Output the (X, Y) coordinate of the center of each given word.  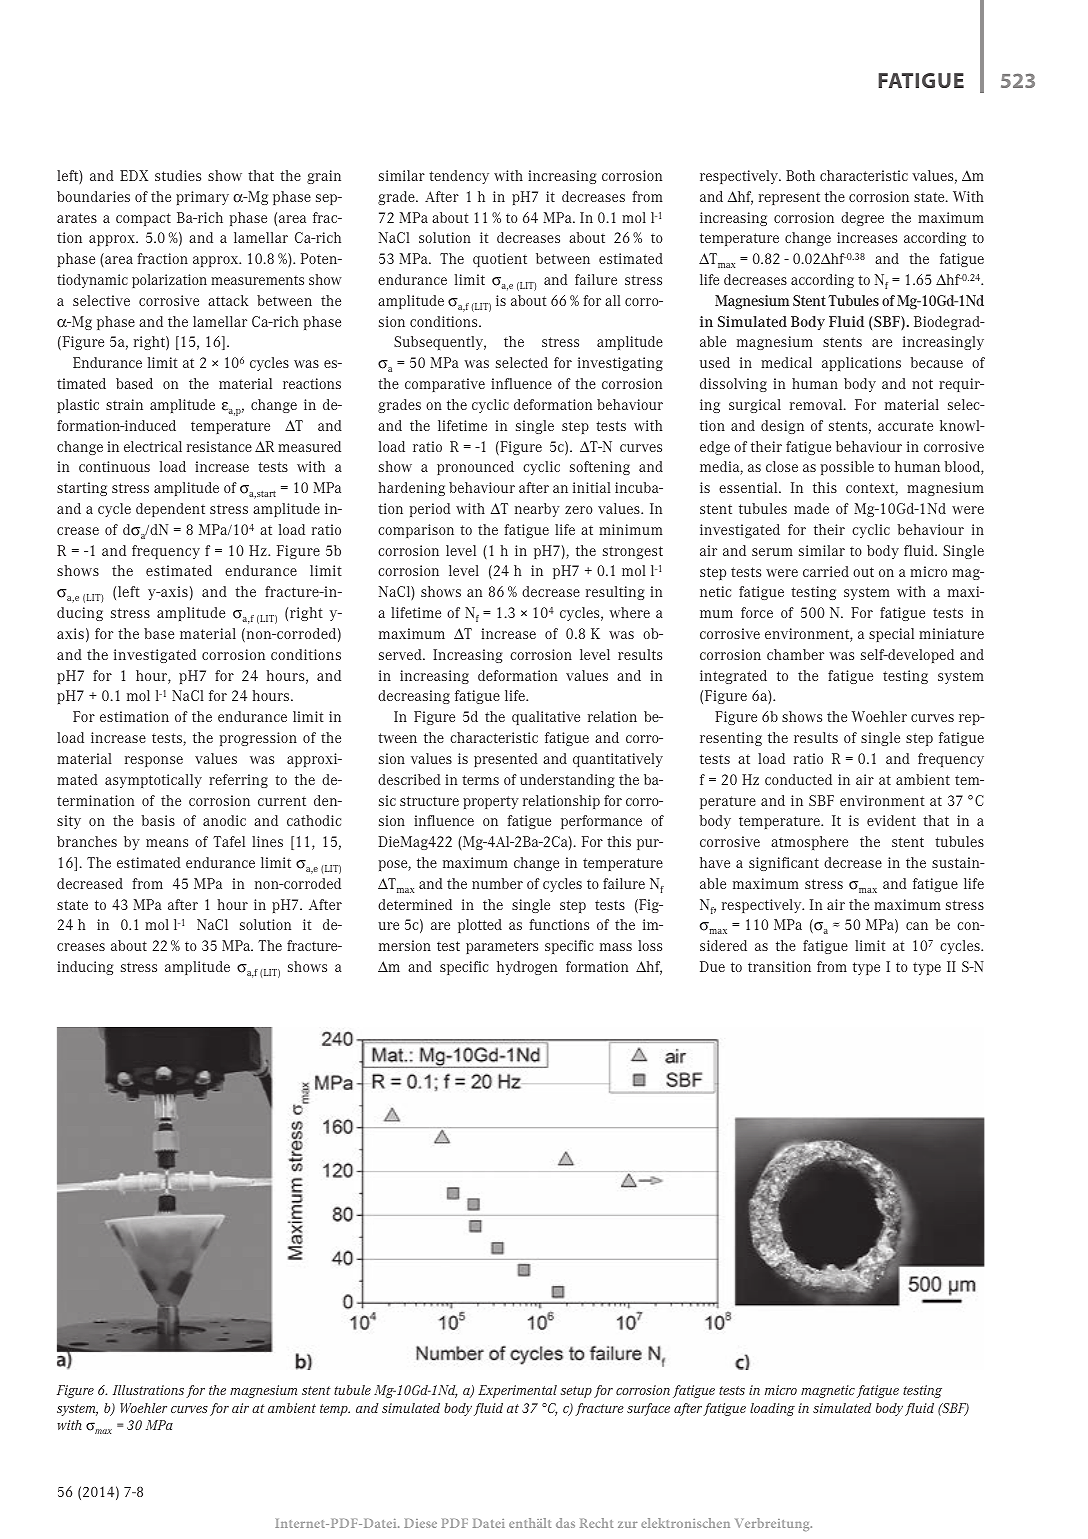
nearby (537, 510)
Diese (420, 1523)
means (167, 843)
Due (712, 966)
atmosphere (809, 843)
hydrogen (527, 968)
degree (862, 219)
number (497, 883)
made (811, 508)
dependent (170, 510)
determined (415, 904)
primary (202, 198)
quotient (500, 260)
